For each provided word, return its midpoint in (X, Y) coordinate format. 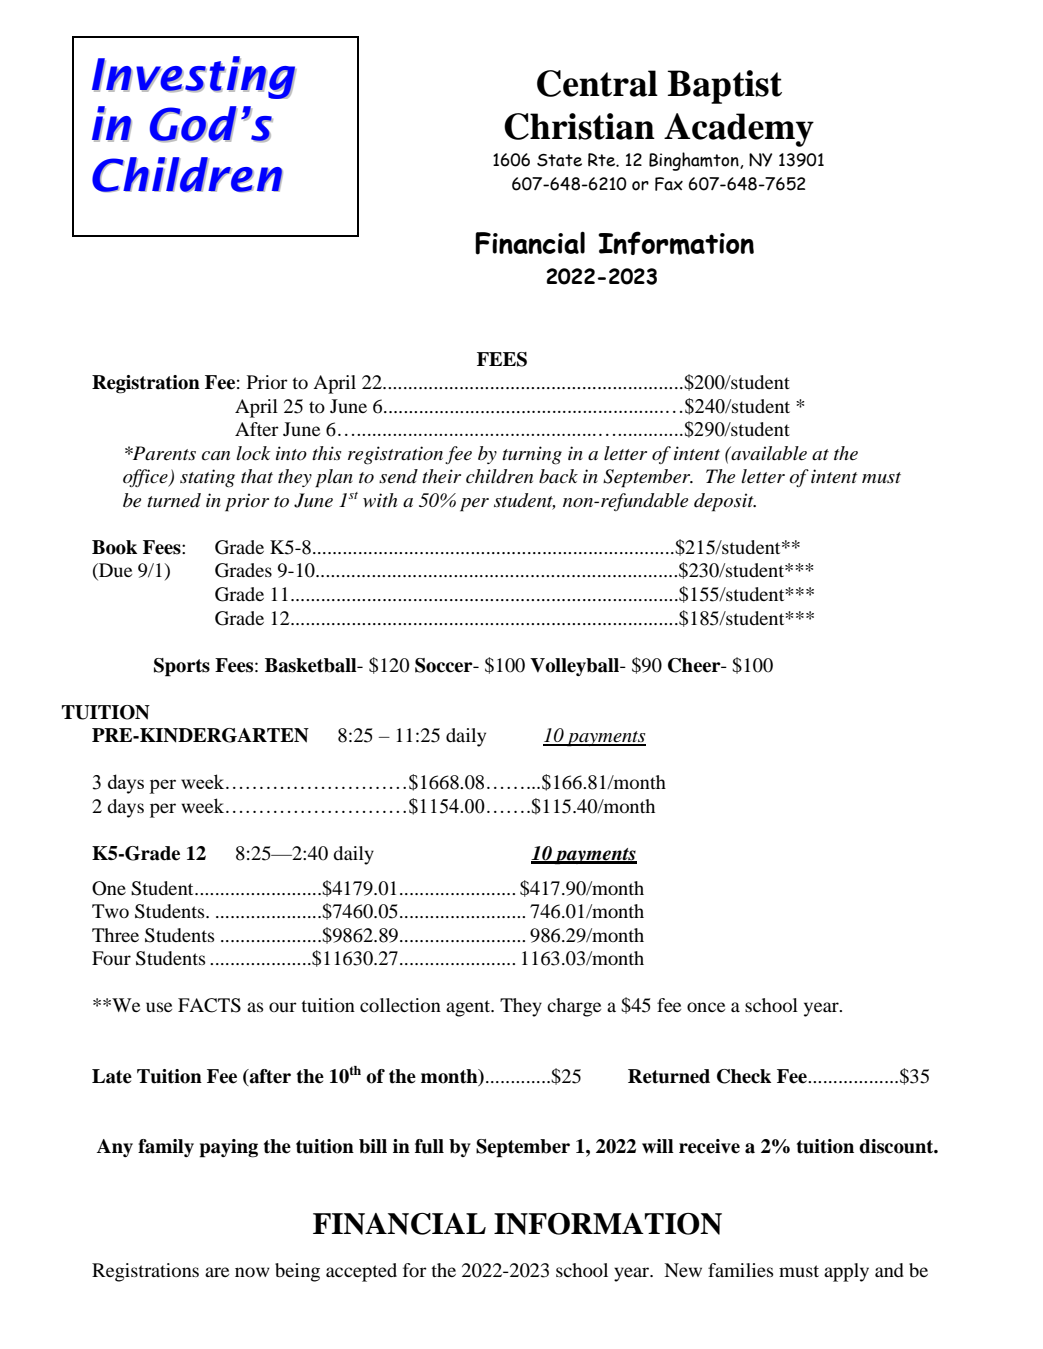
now (252, 1272)
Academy (739, 130)
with (380, 500)
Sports (182, 667)
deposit (725, 502)
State (559, 160)
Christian (579, 126)
